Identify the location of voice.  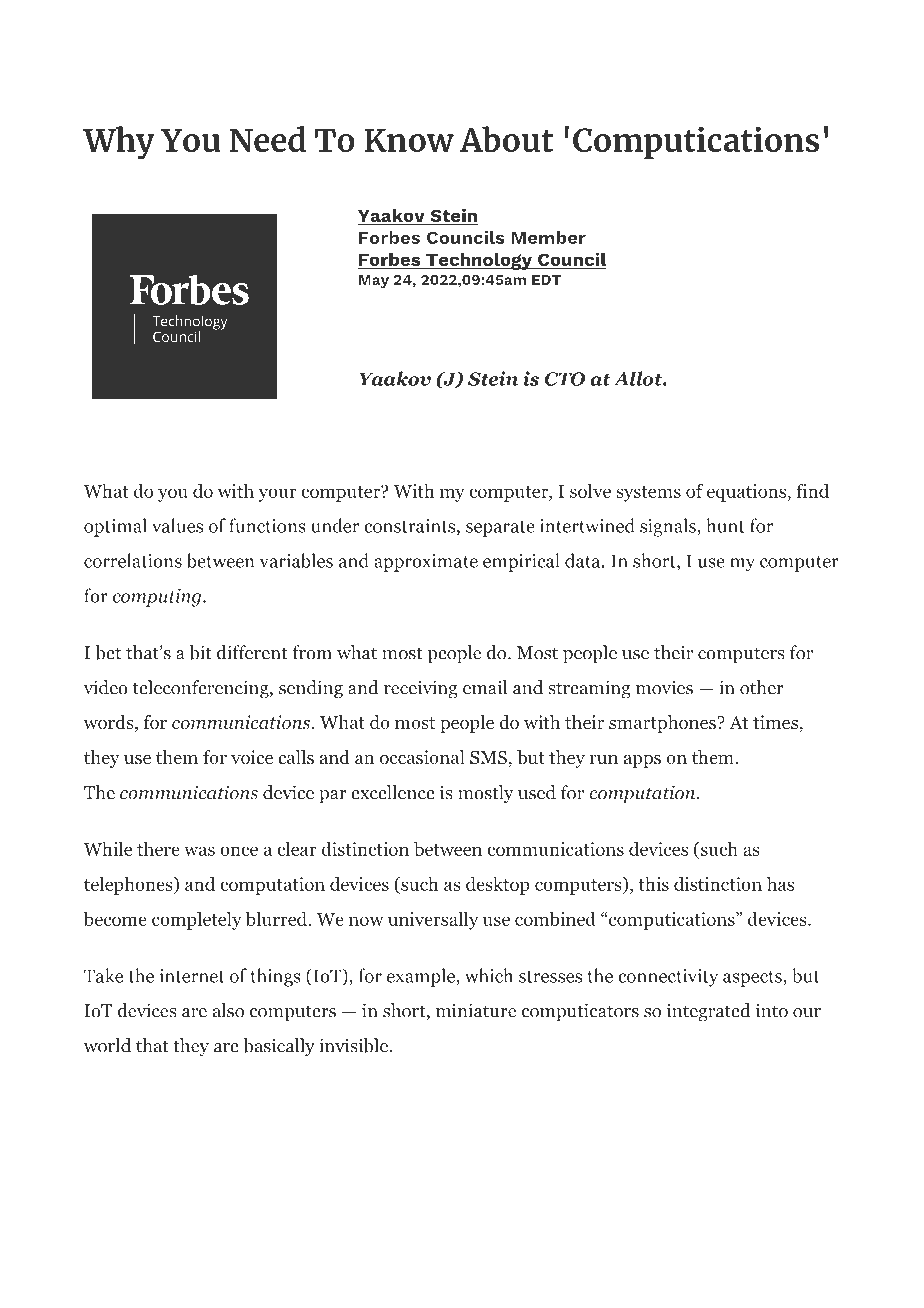
(252, 757).
